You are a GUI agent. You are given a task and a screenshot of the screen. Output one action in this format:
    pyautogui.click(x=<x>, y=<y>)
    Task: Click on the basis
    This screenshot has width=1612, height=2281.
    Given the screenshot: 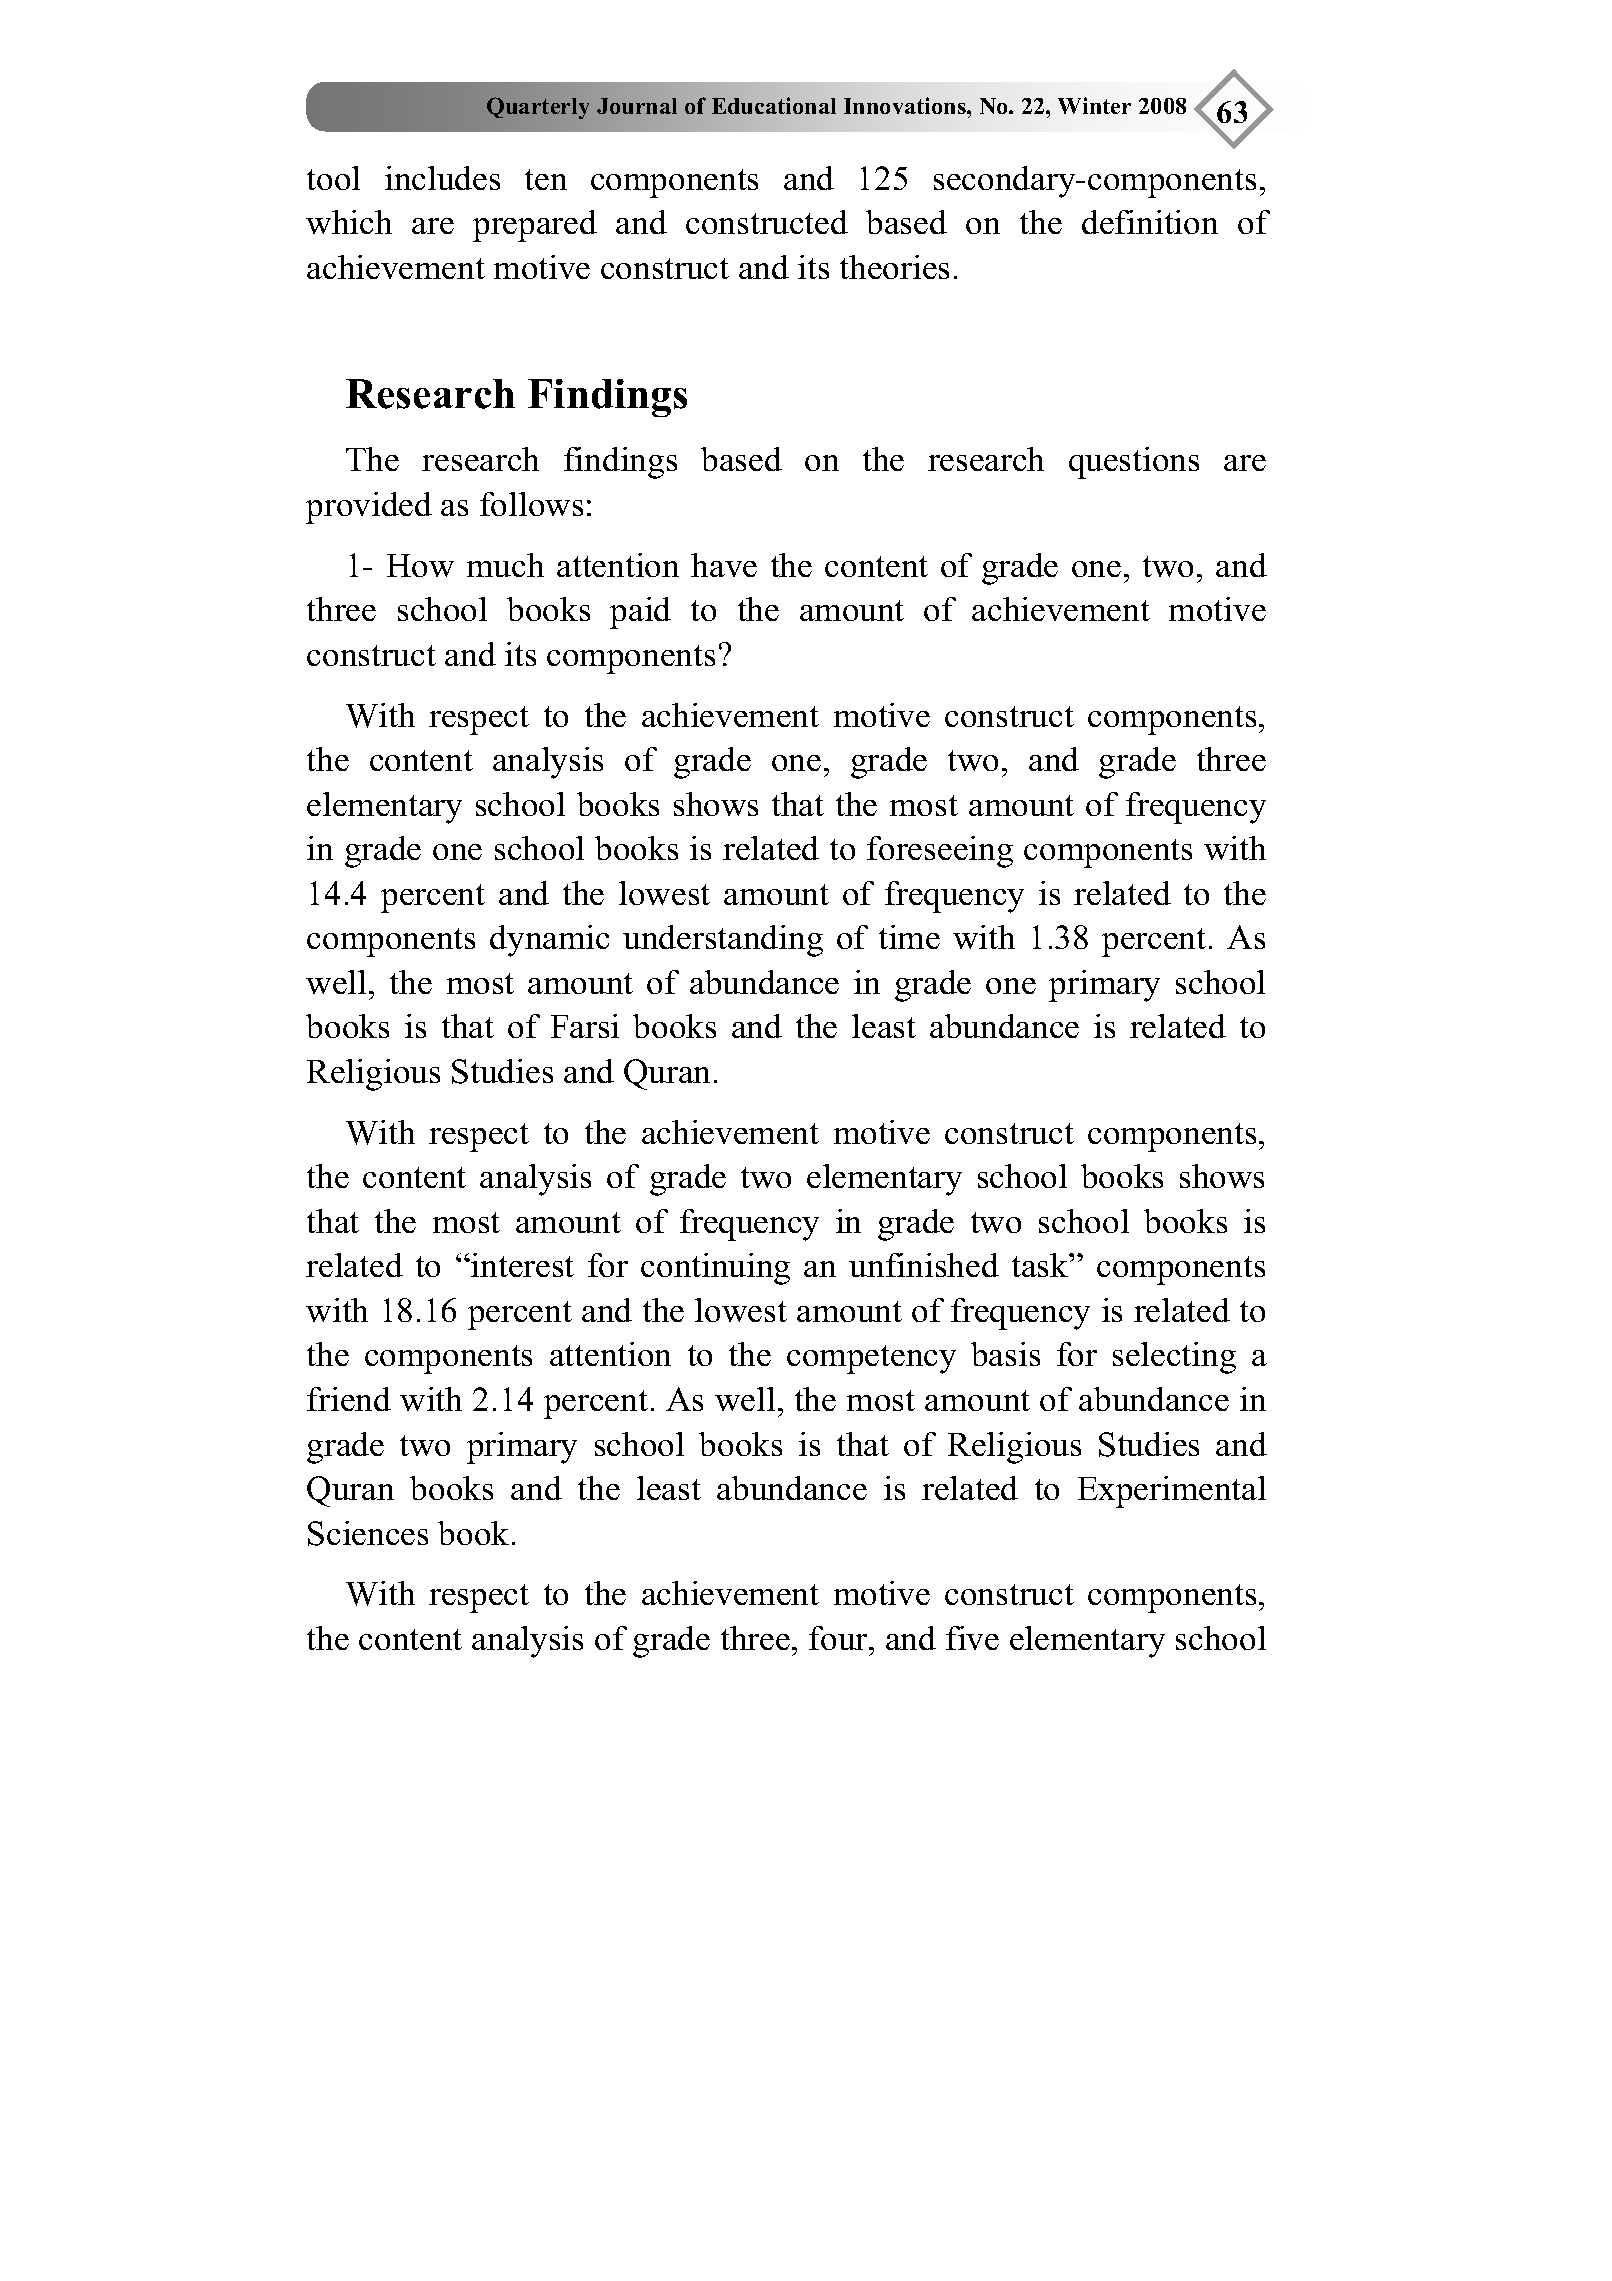 What is the action you would take?
    pyautogui.click(x=1005, y=1354)
